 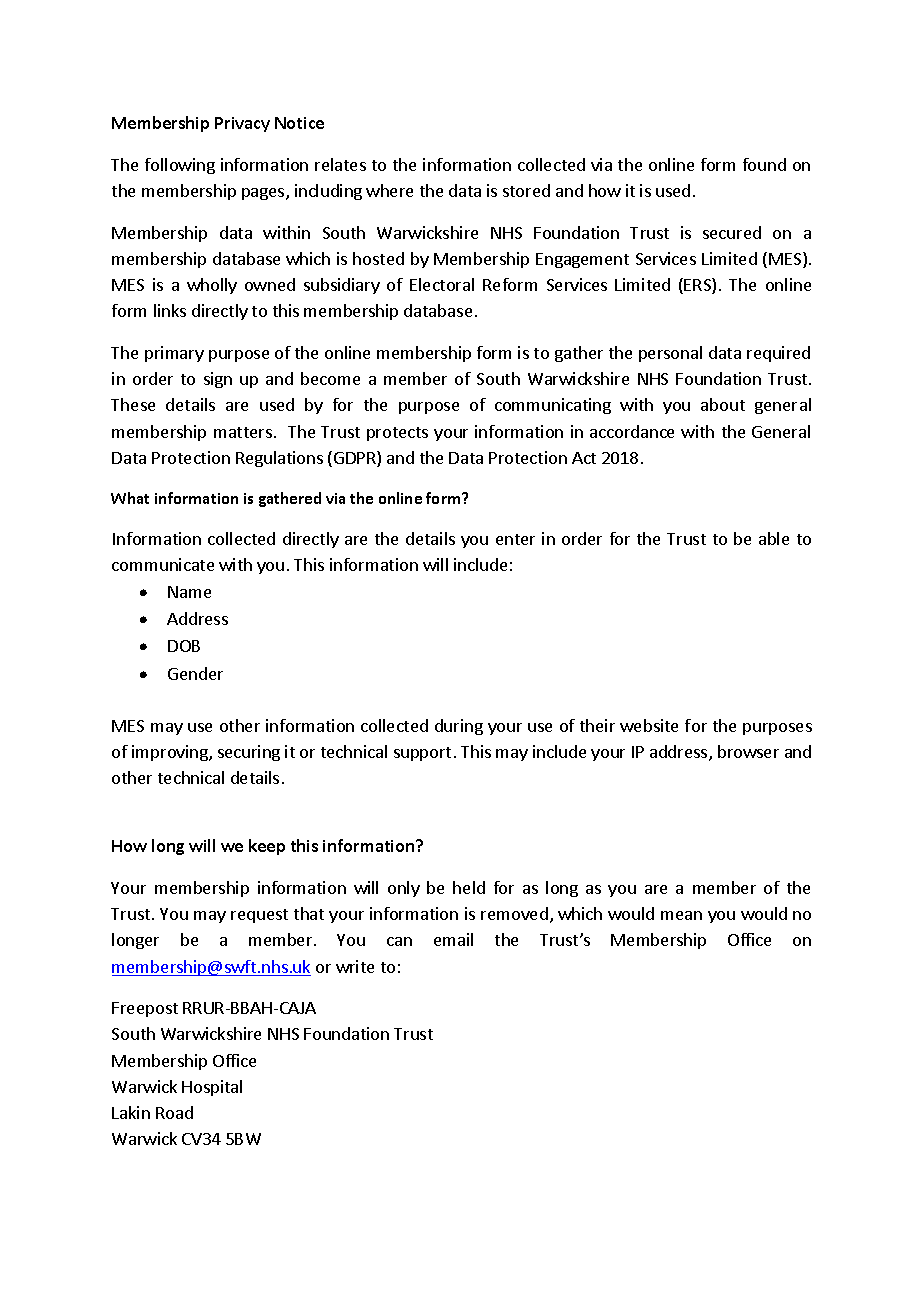 I want to click on Hospital, so click(x=212, y=1088).
